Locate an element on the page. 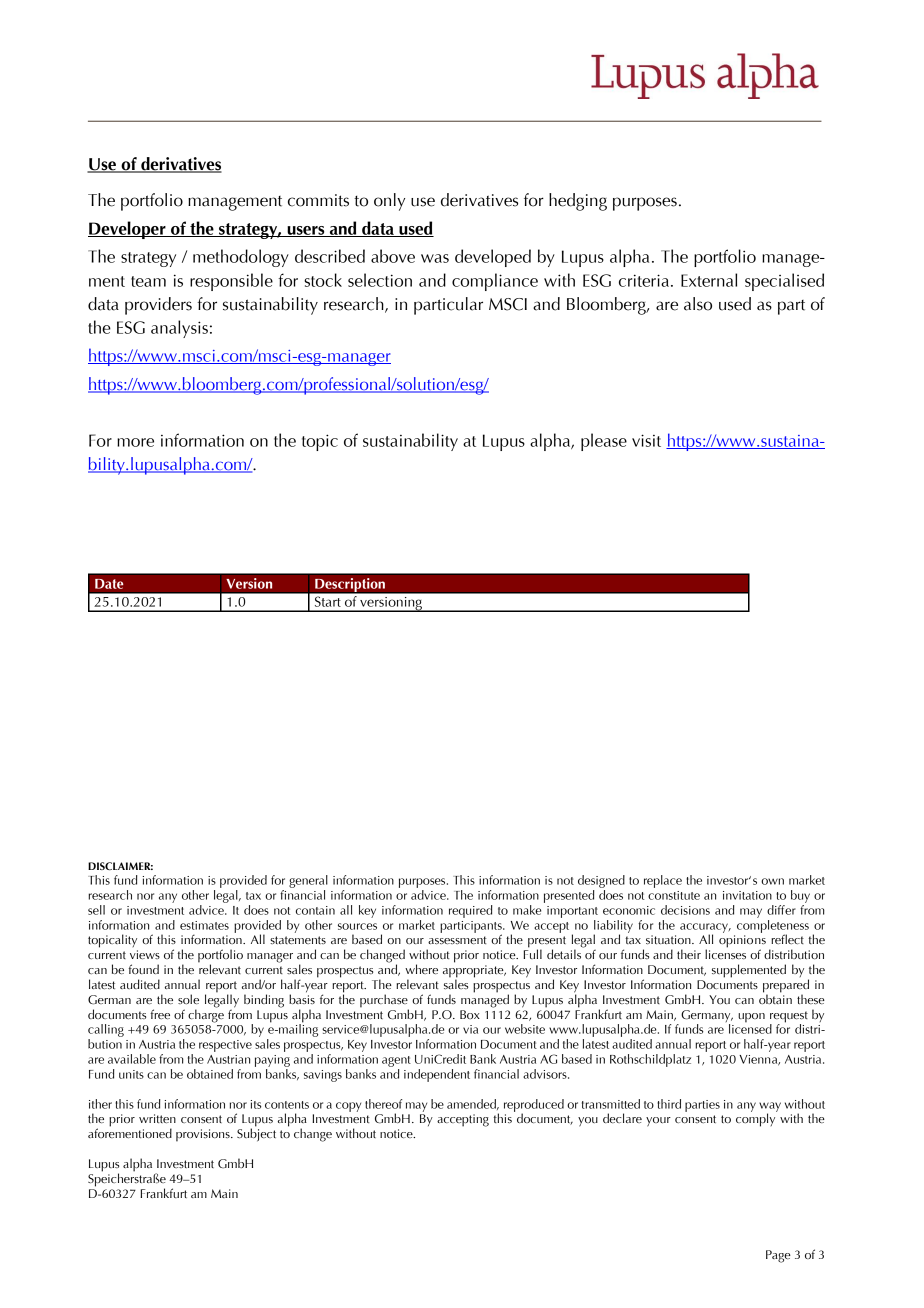 This image has height=1308, width=924. Developer is located at coordinates (128, 230).
